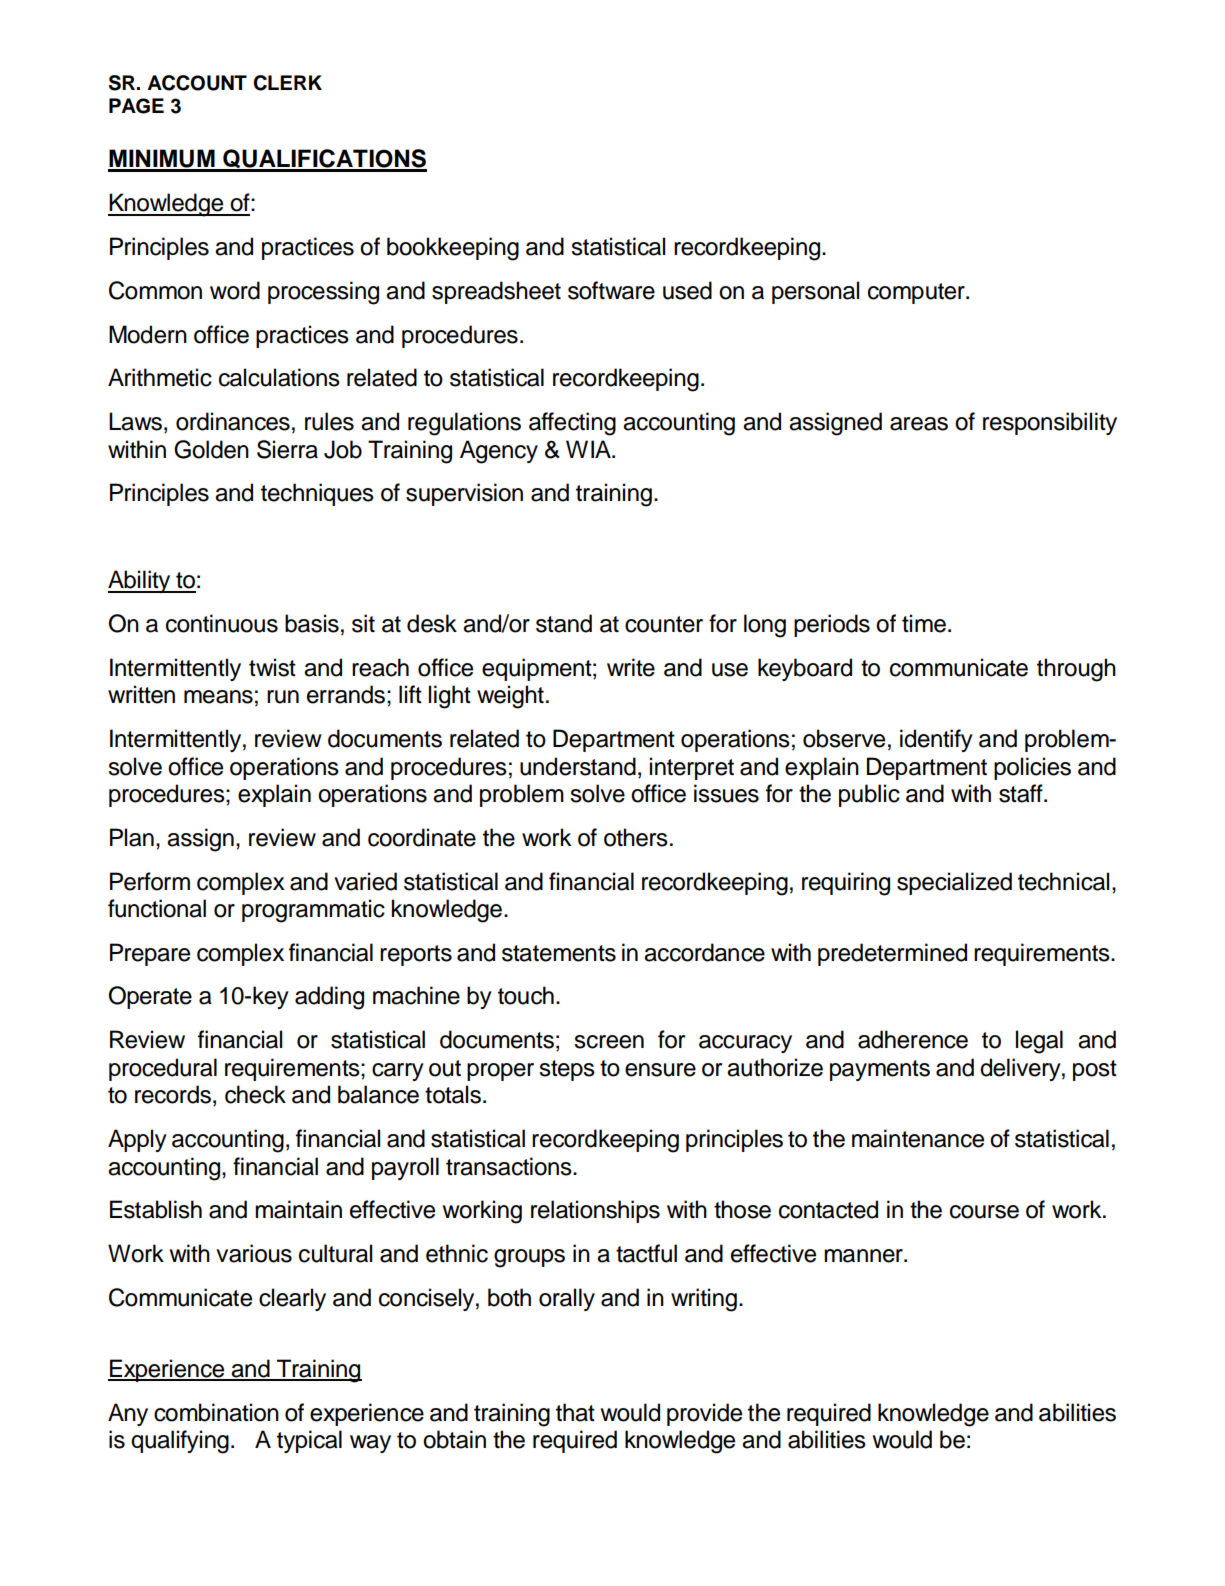 The image size is (1225, 1586). I want to click on that, so click(575, 1412).
